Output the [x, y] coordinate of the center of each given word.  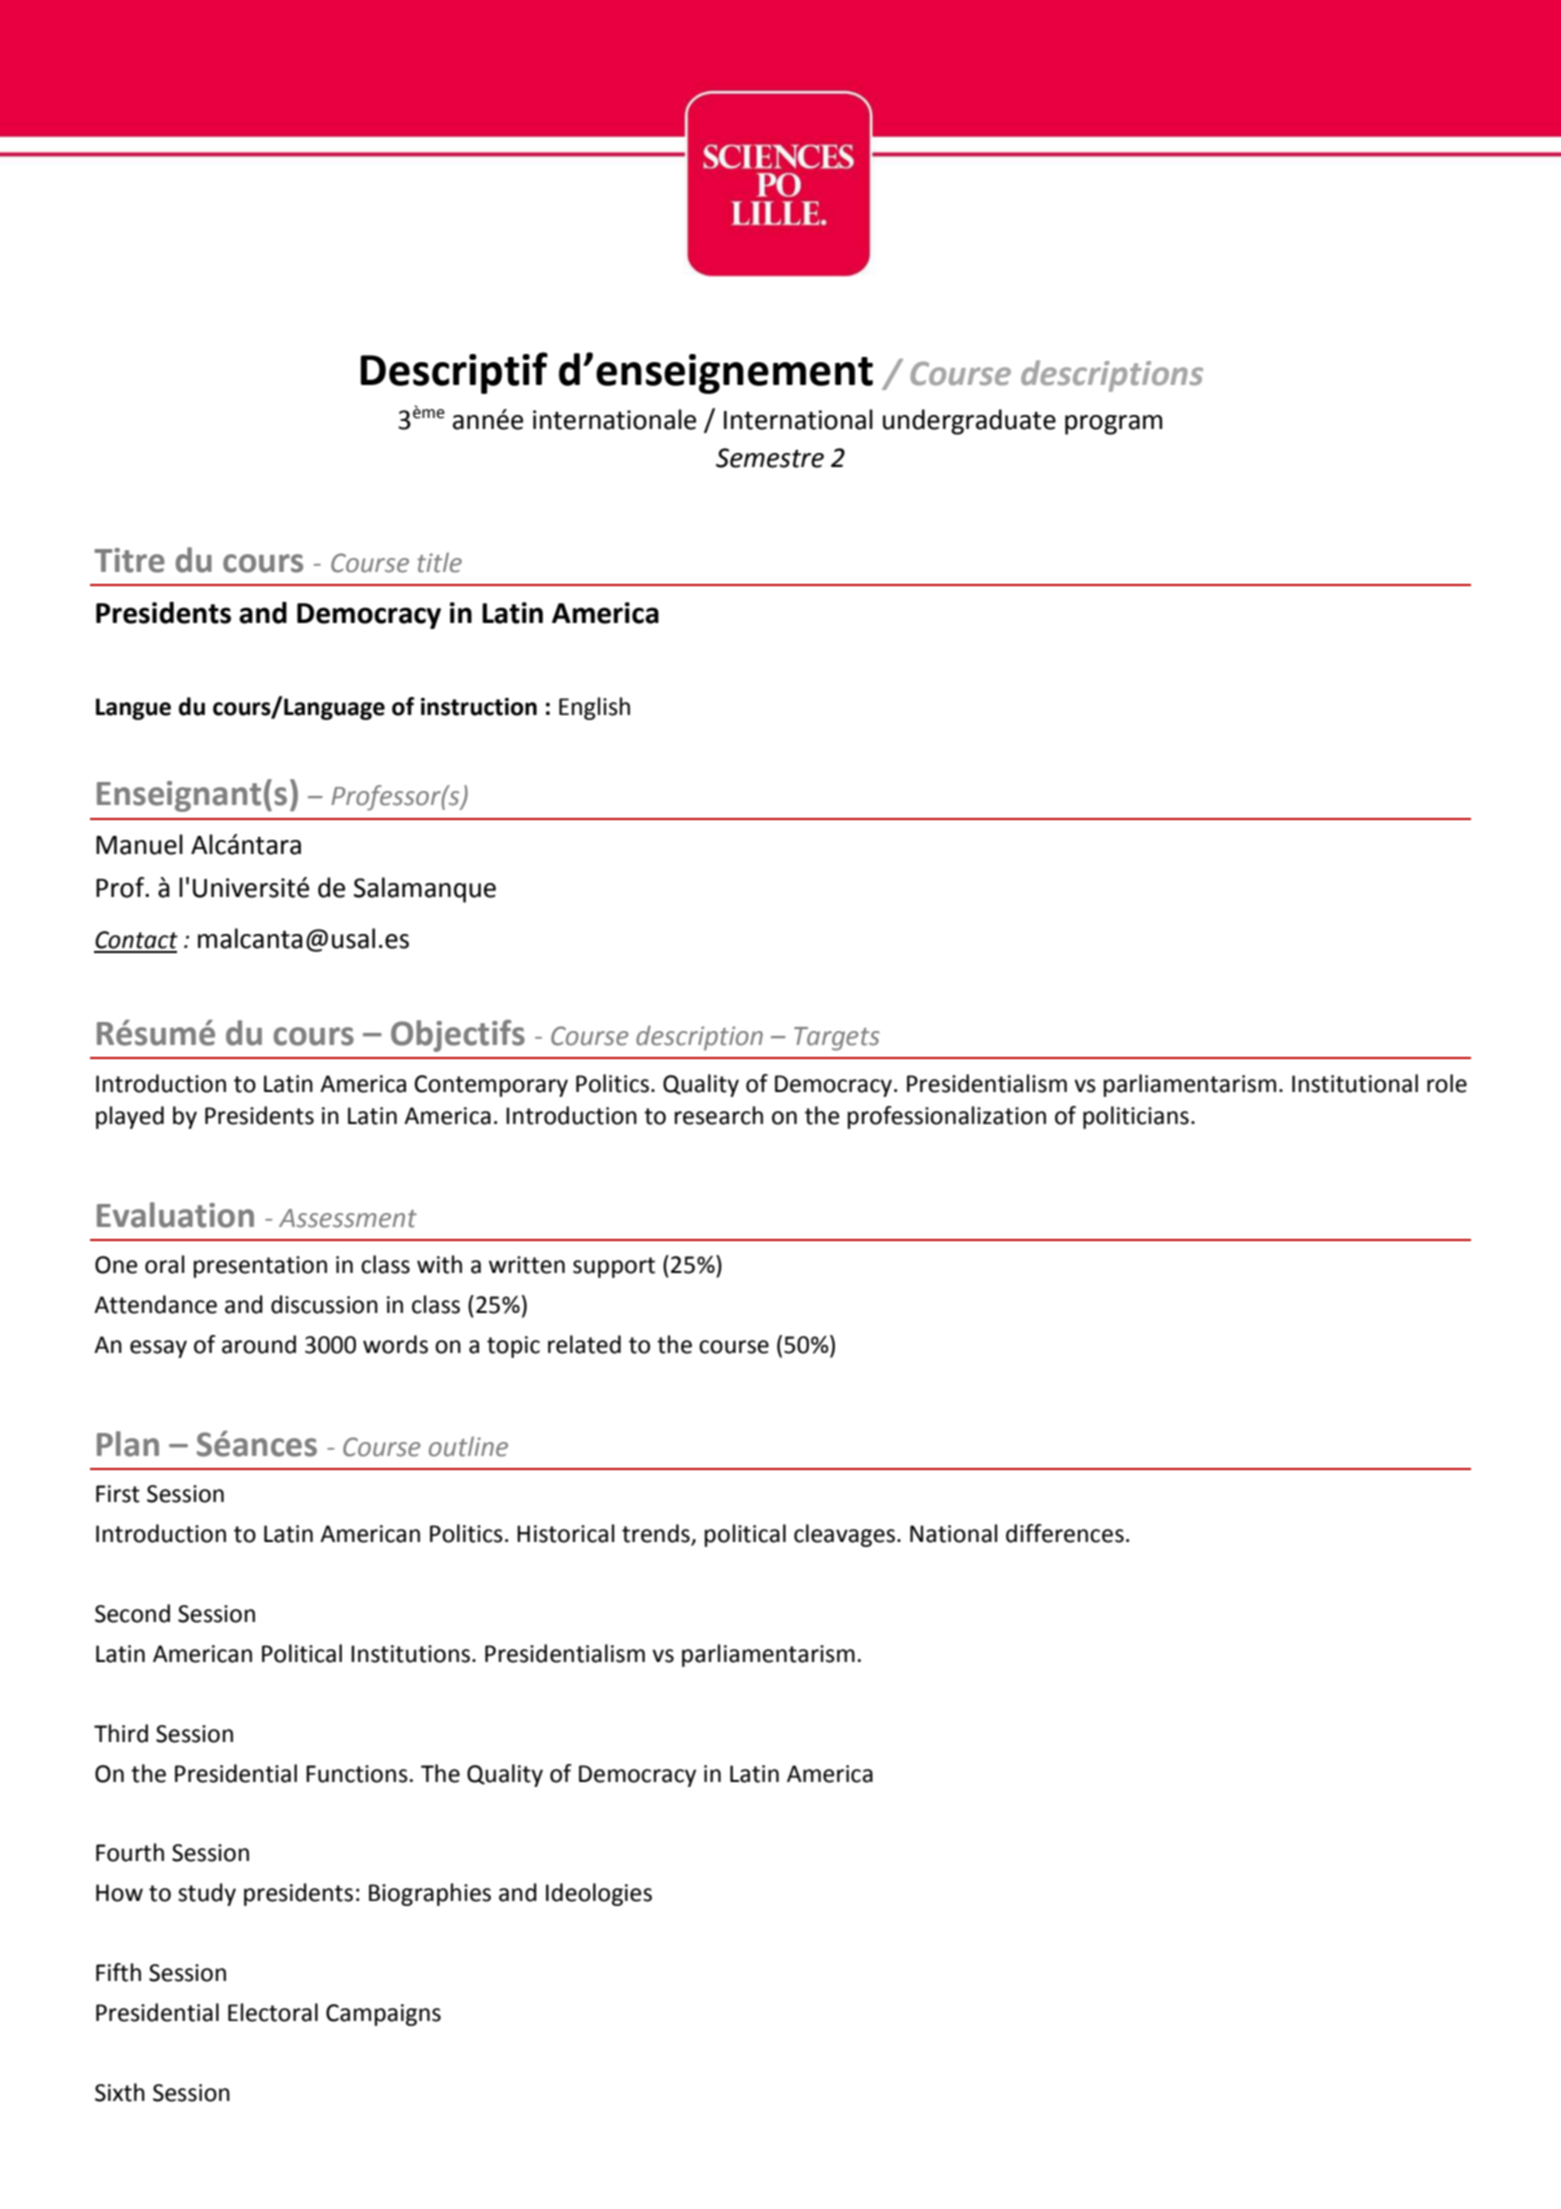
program [1113, 425]
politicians [1136, 1117]
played [130, 1117]
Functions [357, 1774]
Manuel [139, 844]
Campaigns [383, 2015]
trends [657, 1534]
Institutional [1355, 1083]
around [259, 1344]
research [719, 1115]
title [439, 562]
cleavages [846, 1535]
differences [1065, 1533]
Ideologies [599, 1894]
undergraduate [969, 422]
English [594, 708]
